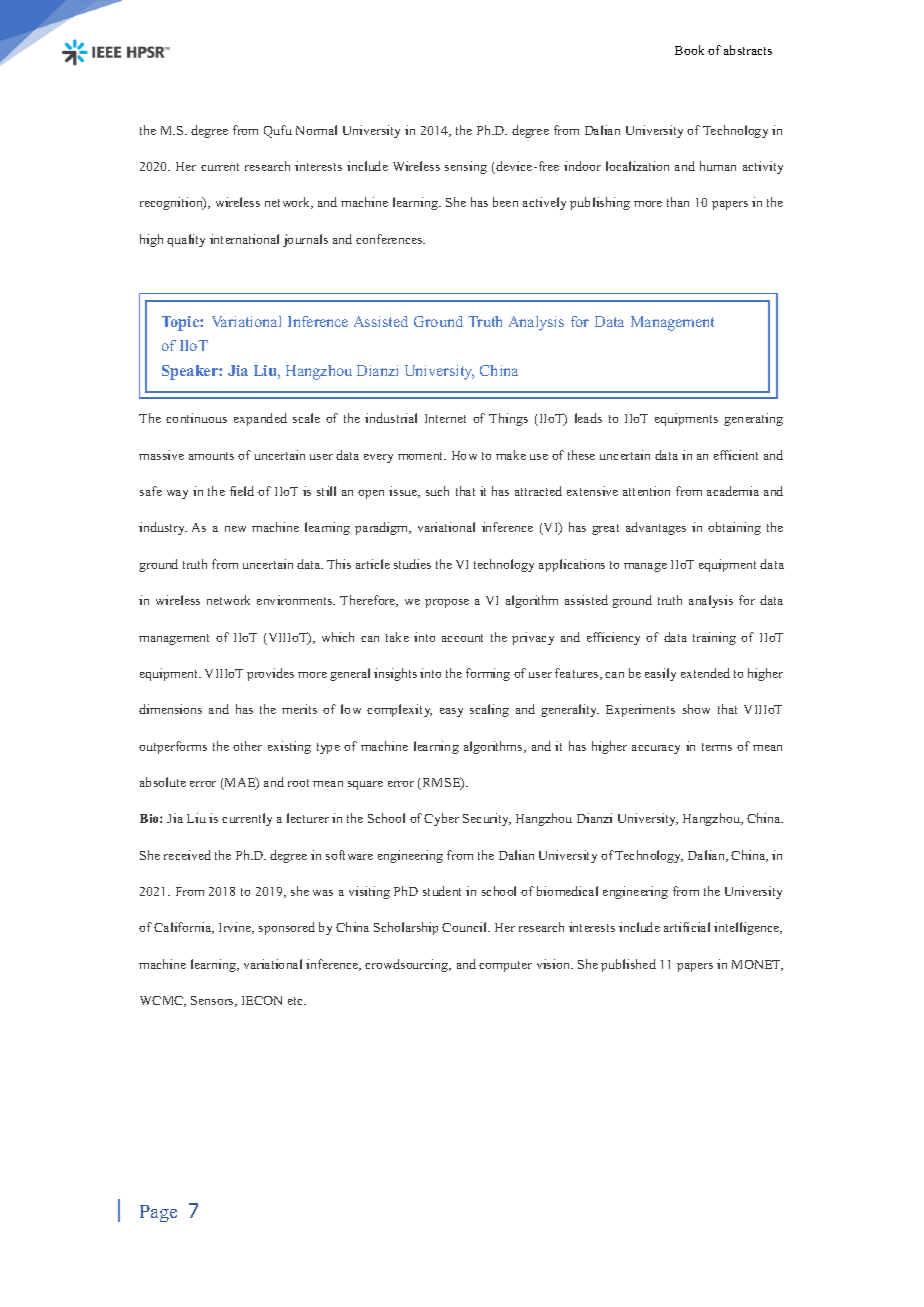  I want to click on computer, so click(505, 966).
